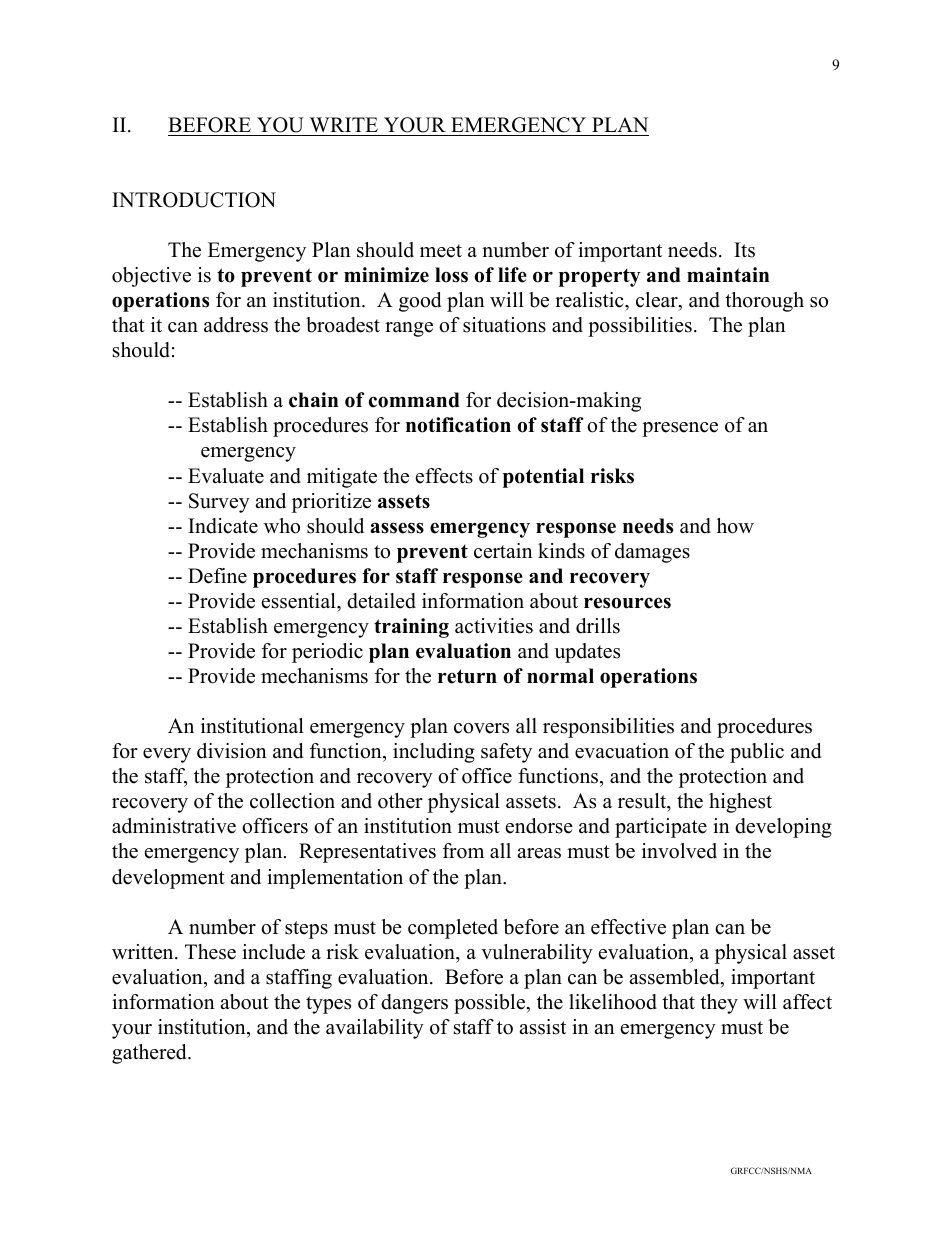 The height and width of the document is (1233, 952). What do you see at coordinates (494, 626) in the document?
I see `activities` at bounding box center [494, 626].
